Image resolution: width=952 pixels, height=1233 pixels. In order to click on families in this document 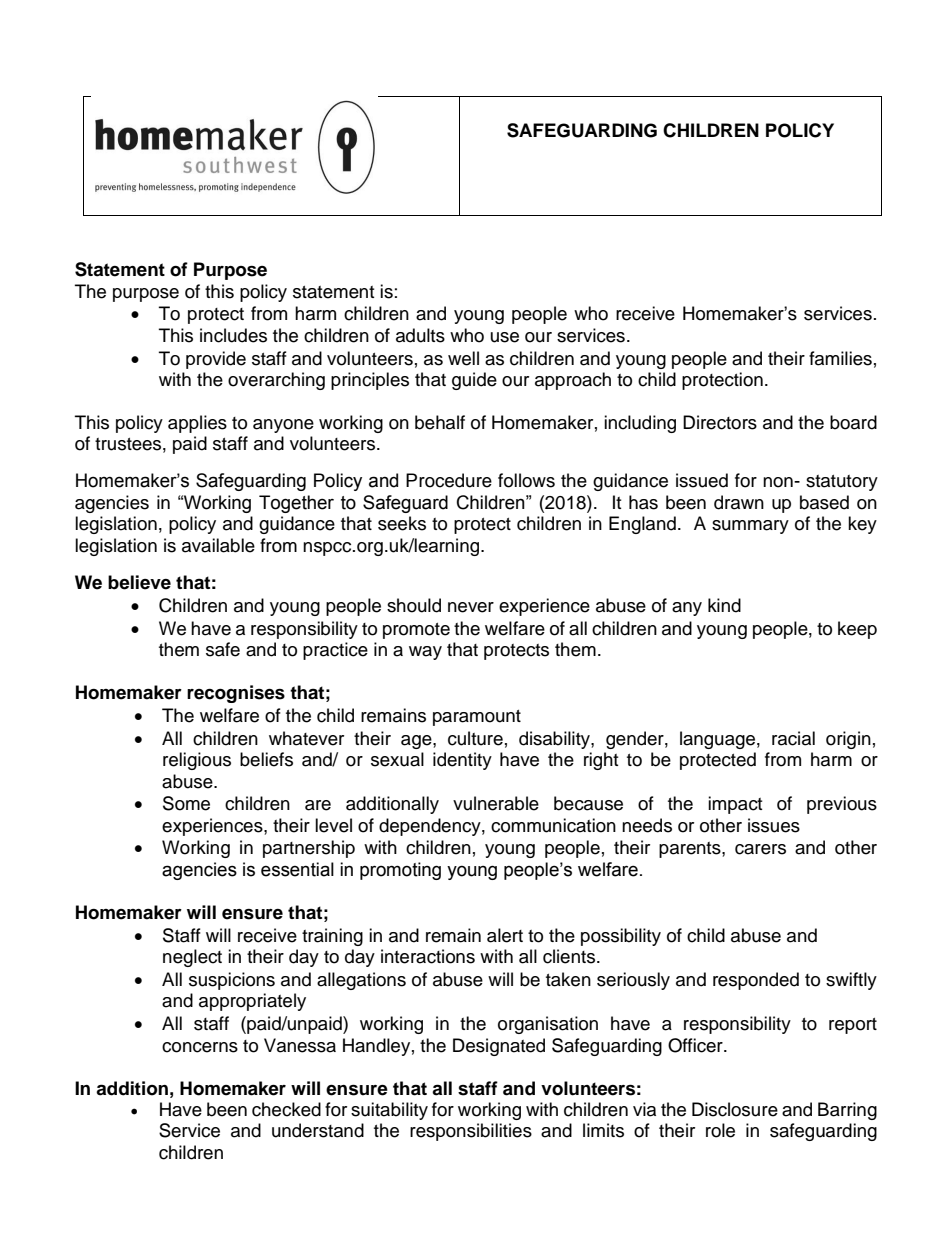, I will do `click(840, 358)`.
